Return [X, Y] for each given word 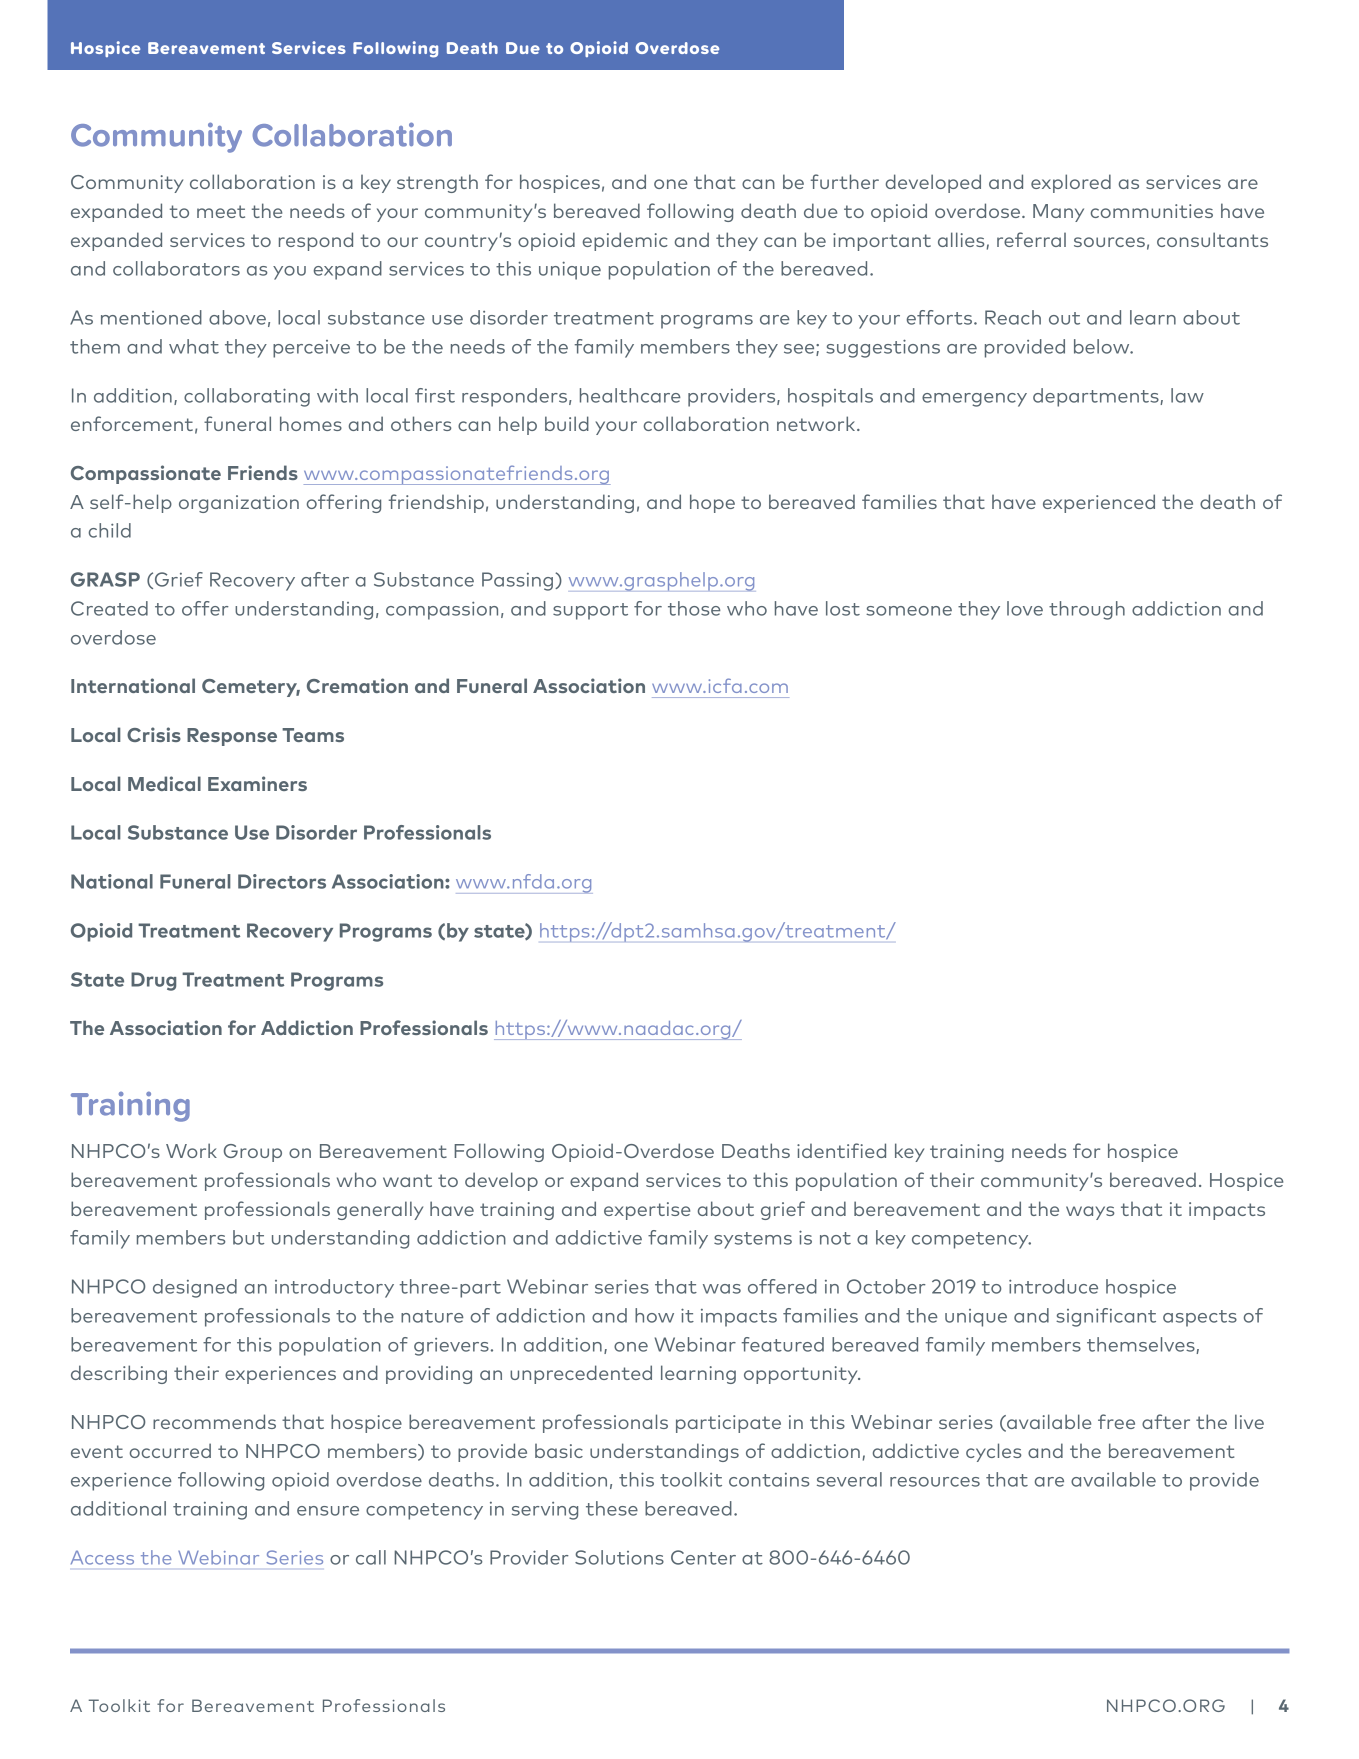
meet [221, 211]
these [612, 1508]
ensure [328, 1511]
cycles [993, 1452]
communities [1152, 211]
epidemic [625, 241]
